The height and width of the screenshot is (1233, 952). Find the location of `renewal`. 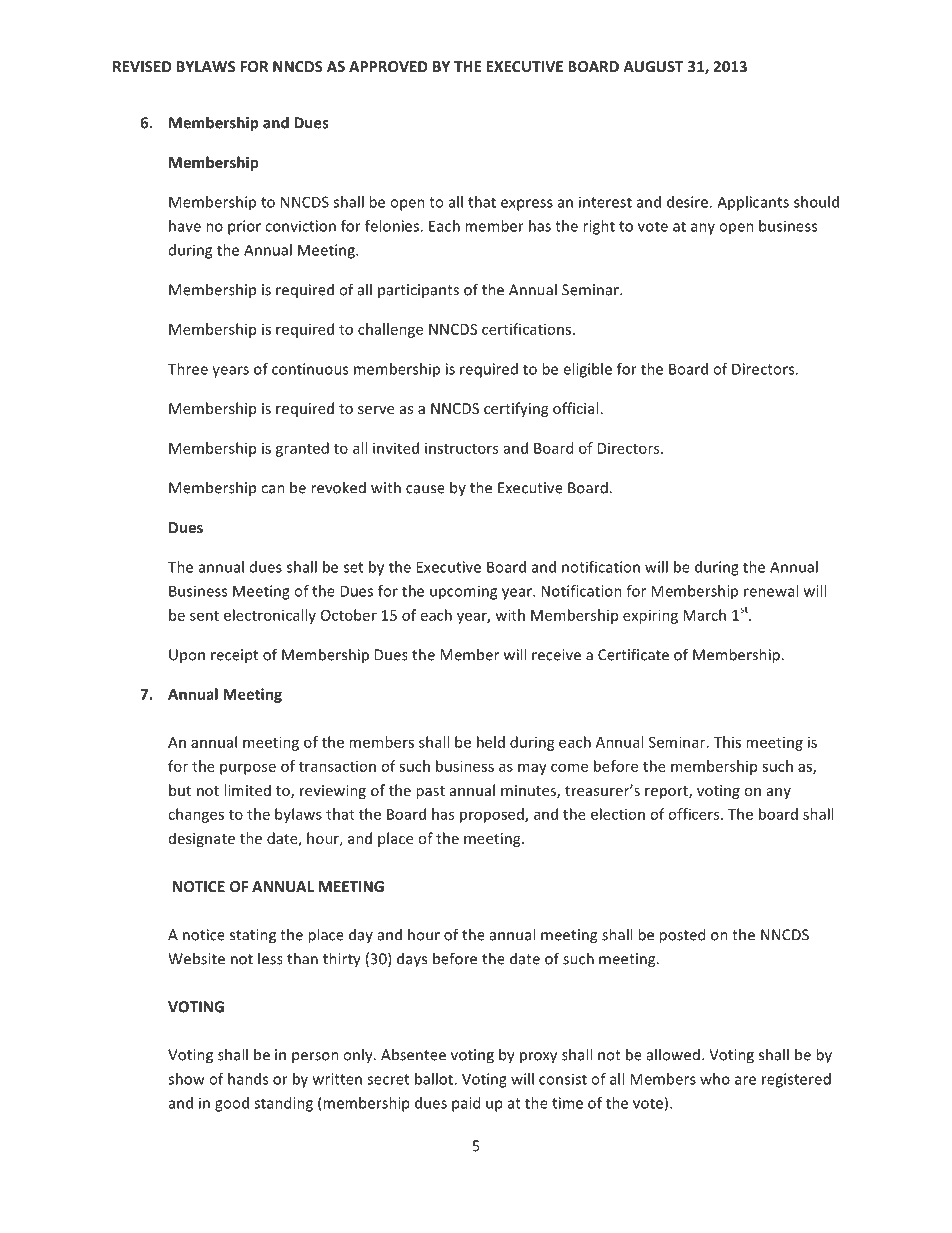

renewal is located at coordinates (771, 591).
